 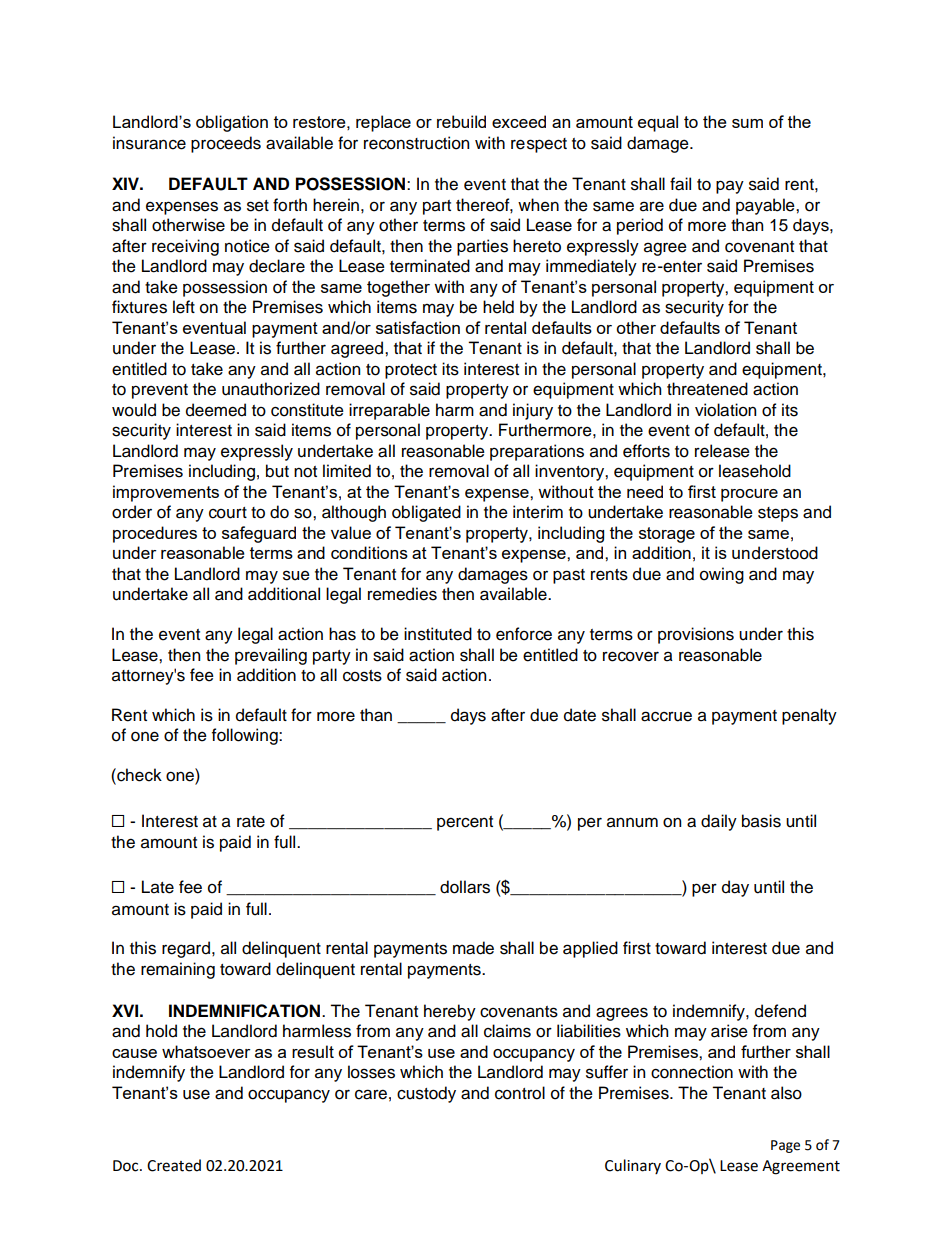 I want to click on rebuild, so click(x=461, y=121).
